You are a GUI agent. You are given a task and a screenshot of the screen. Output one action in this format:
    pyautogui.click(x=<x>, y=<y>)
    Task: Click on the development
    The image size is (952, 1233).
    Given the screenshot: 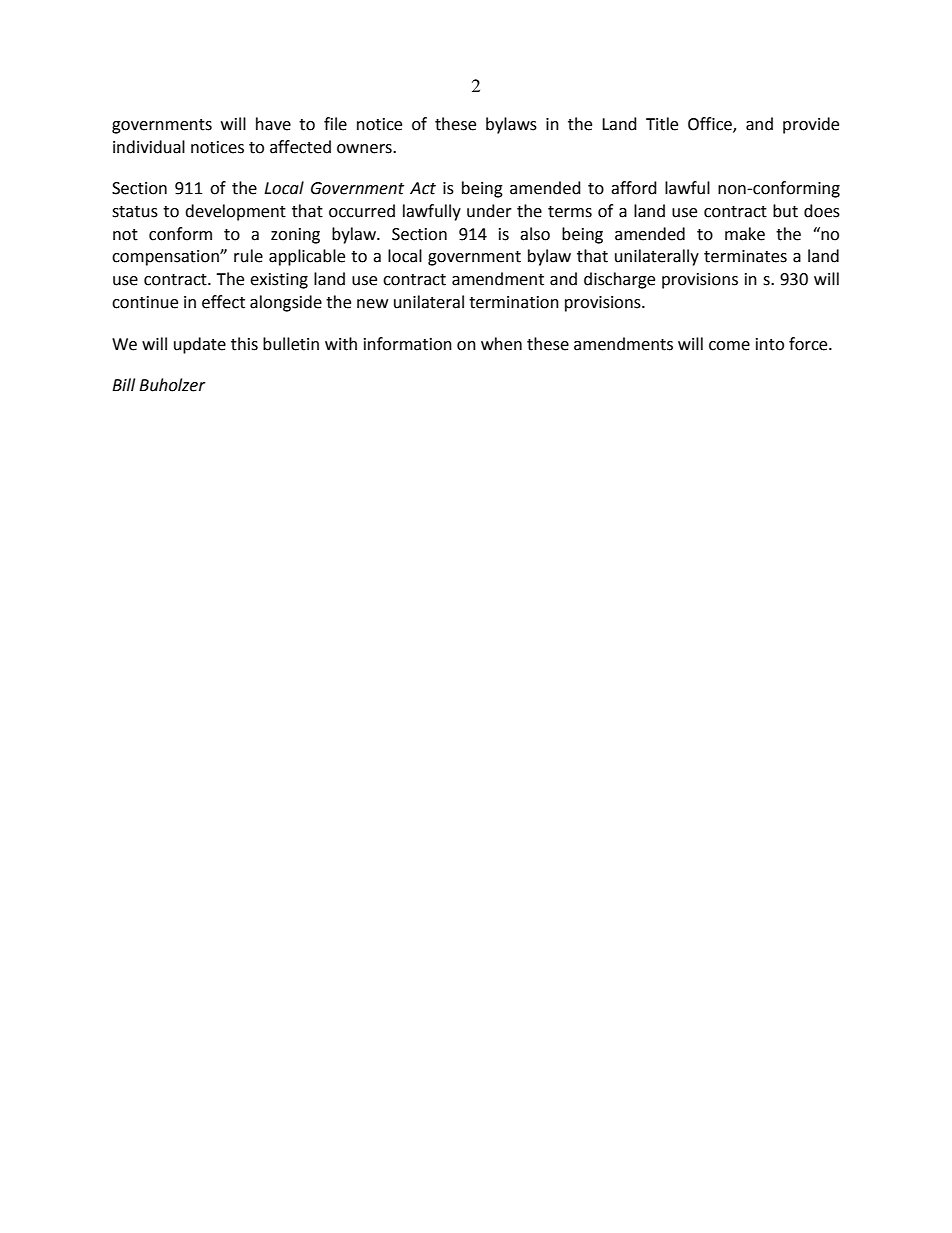 What is the action you would take?
    pyautogui.click(x=235, y=212)
